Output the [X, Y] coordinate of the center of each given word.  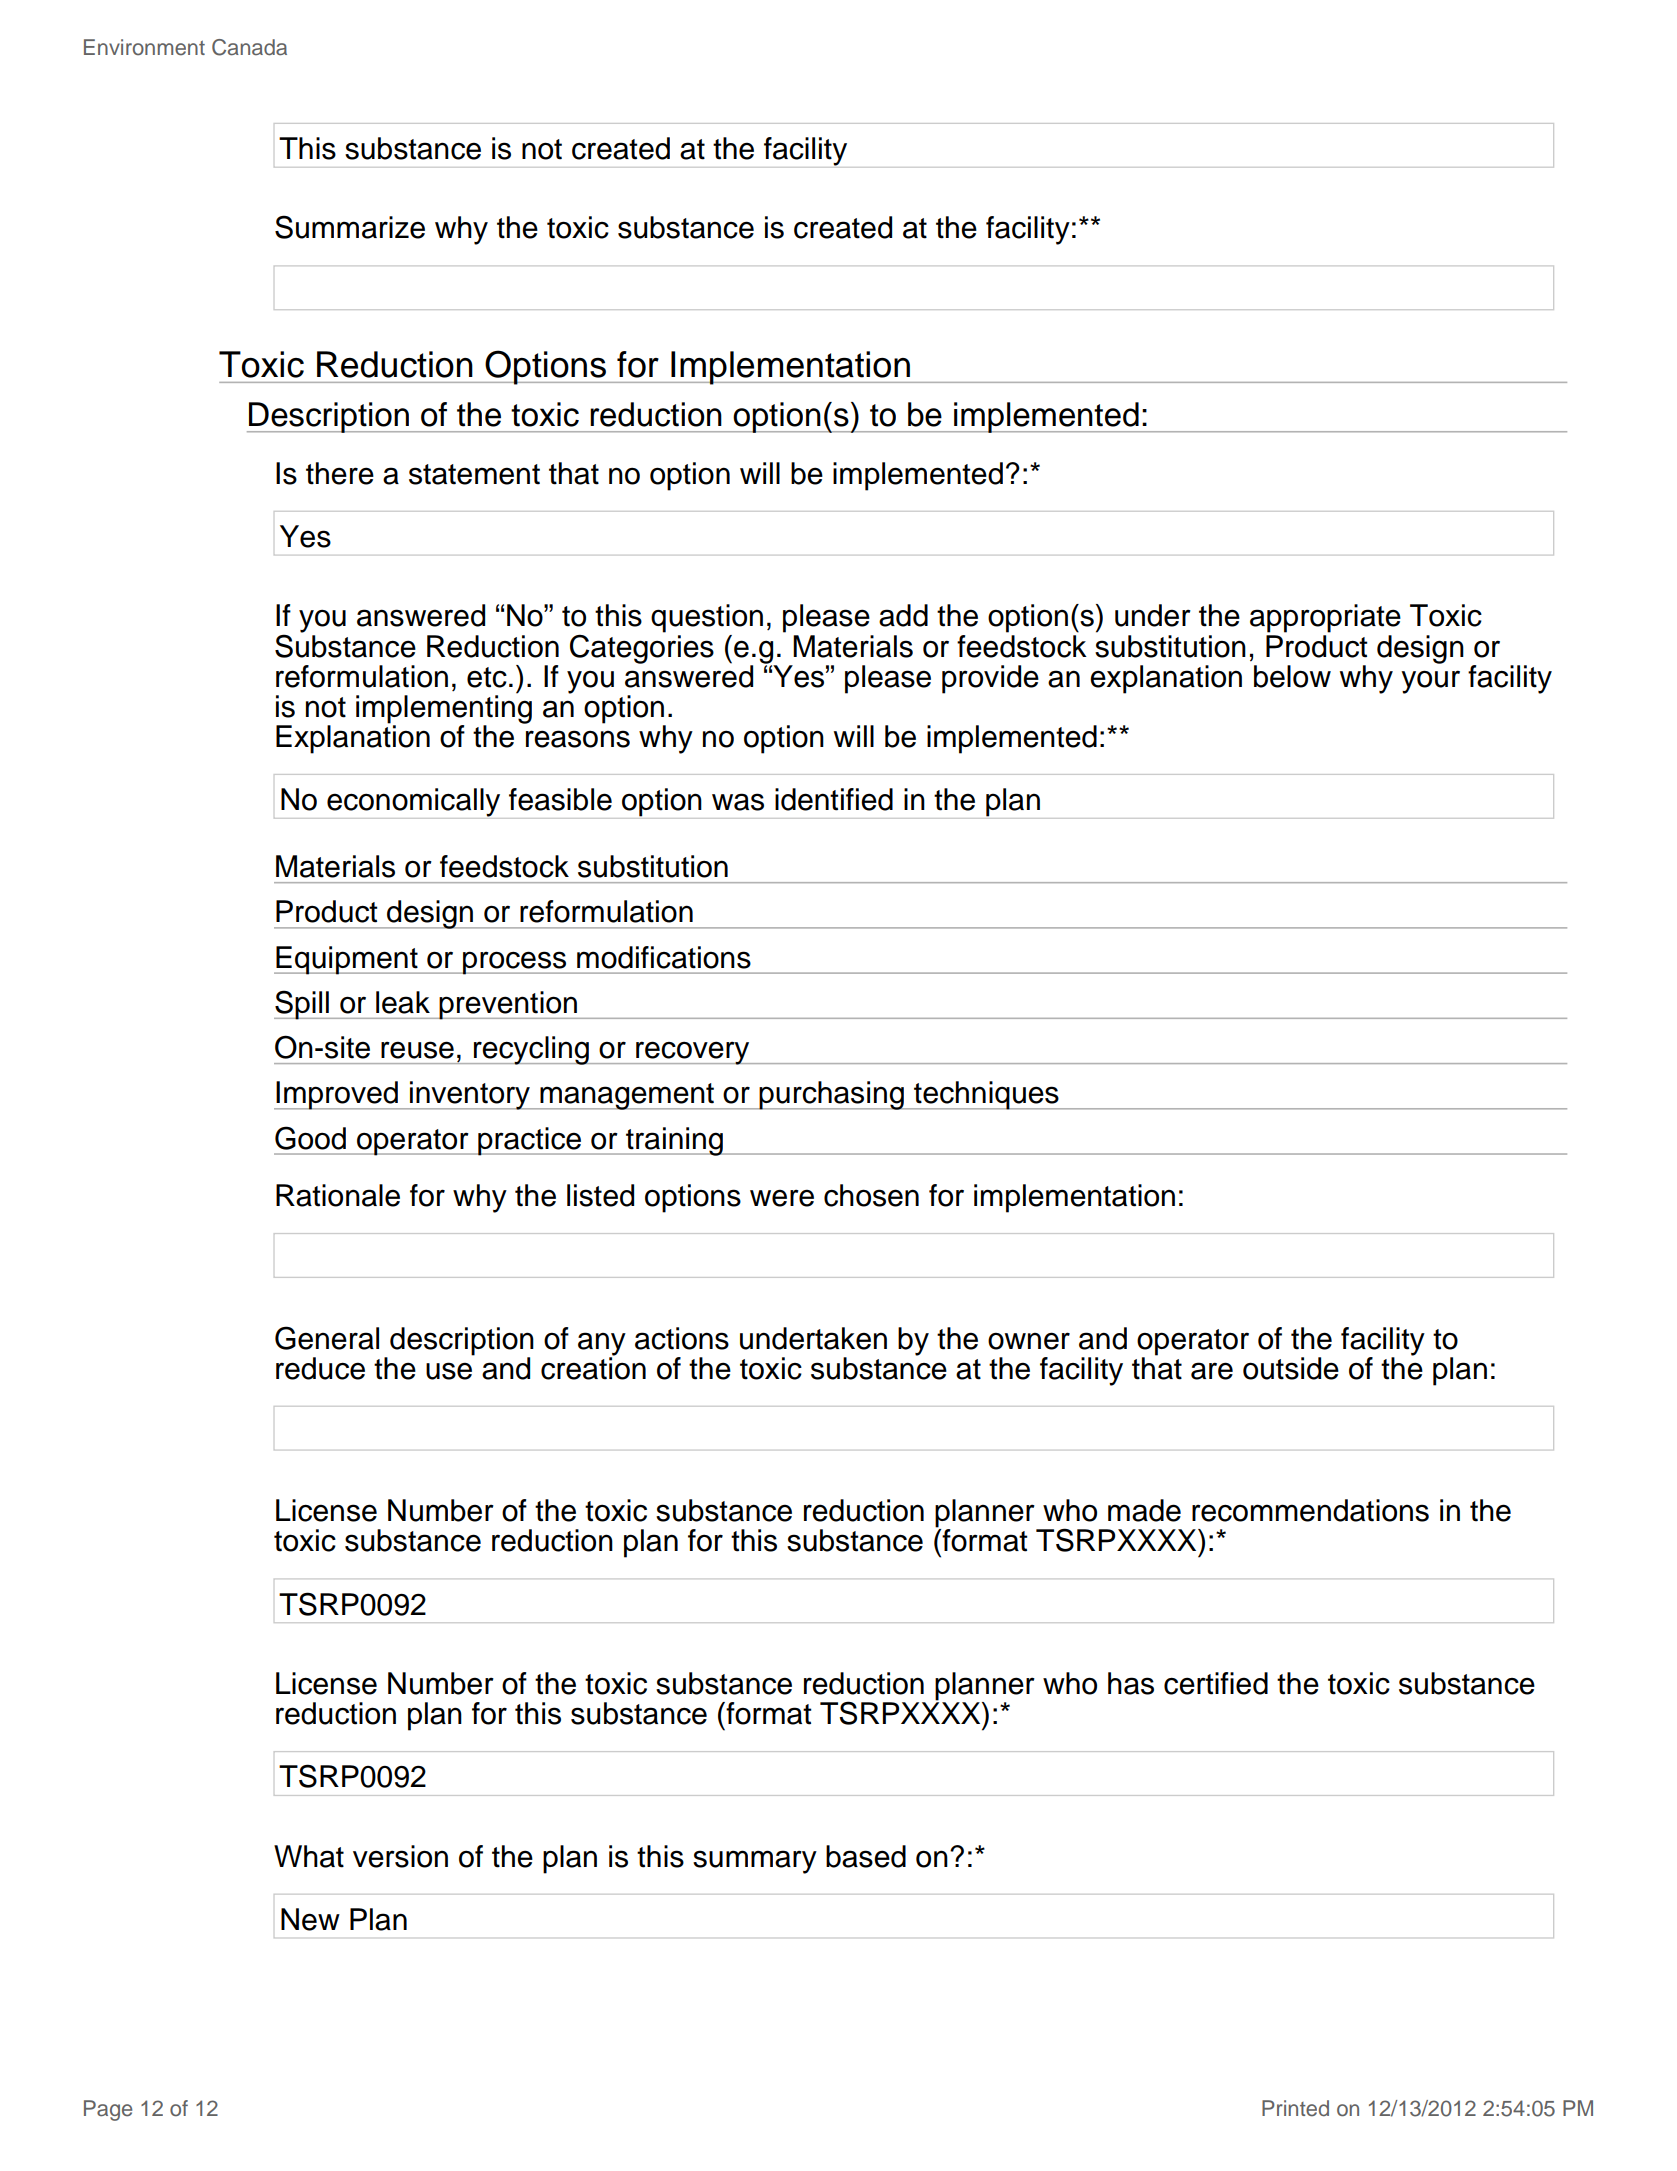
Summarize [350, 227]
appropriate [1325, 618]
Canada [249, 47]
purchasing [831, 1095]
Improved [337, 1095]
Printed [1295, 2108]
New [310, 1919]
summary [755, 1862]
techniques [986, 1095]
